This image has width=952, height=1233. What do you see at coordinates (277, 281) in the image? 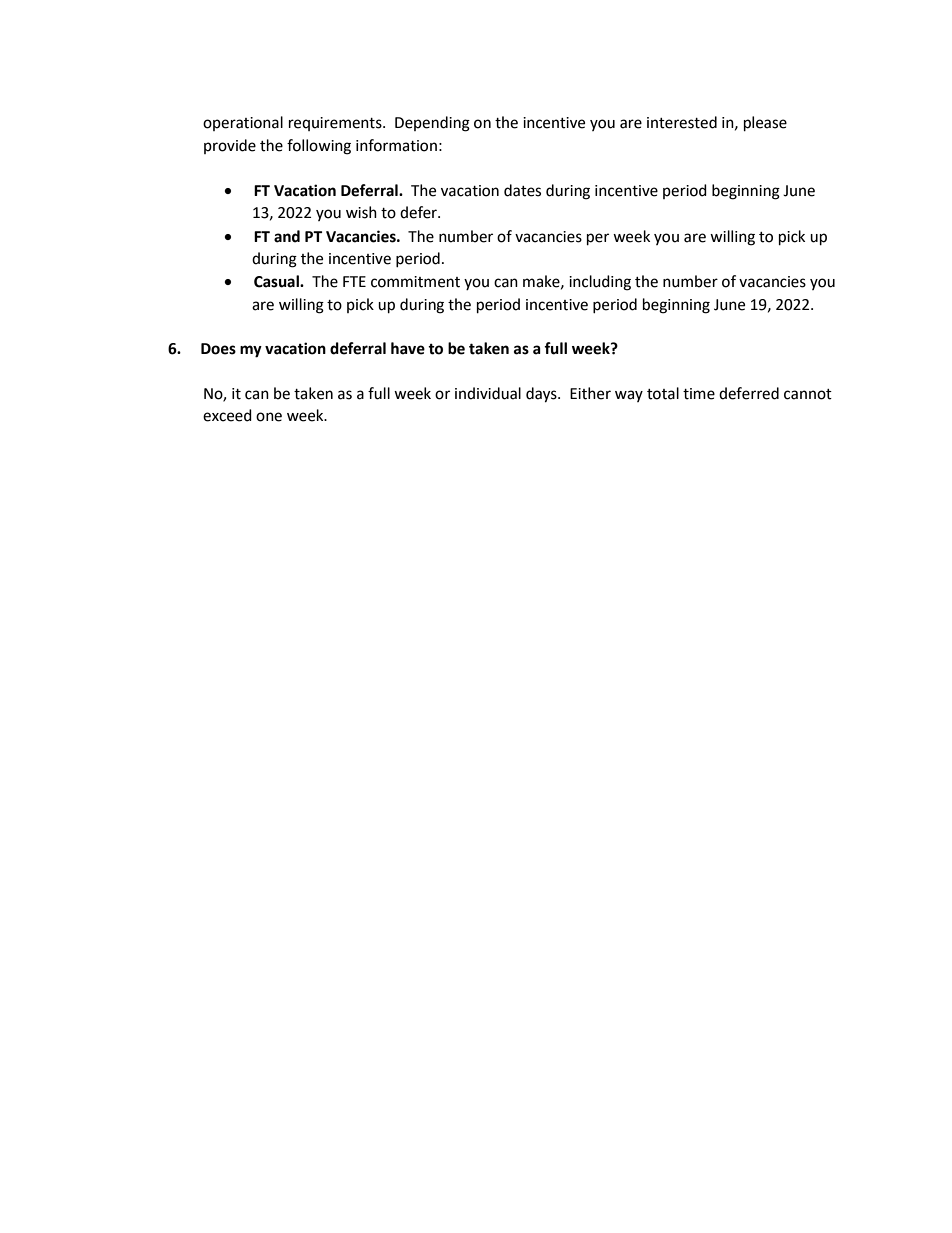
I see `Casual` at bounding box center [277, 281].
